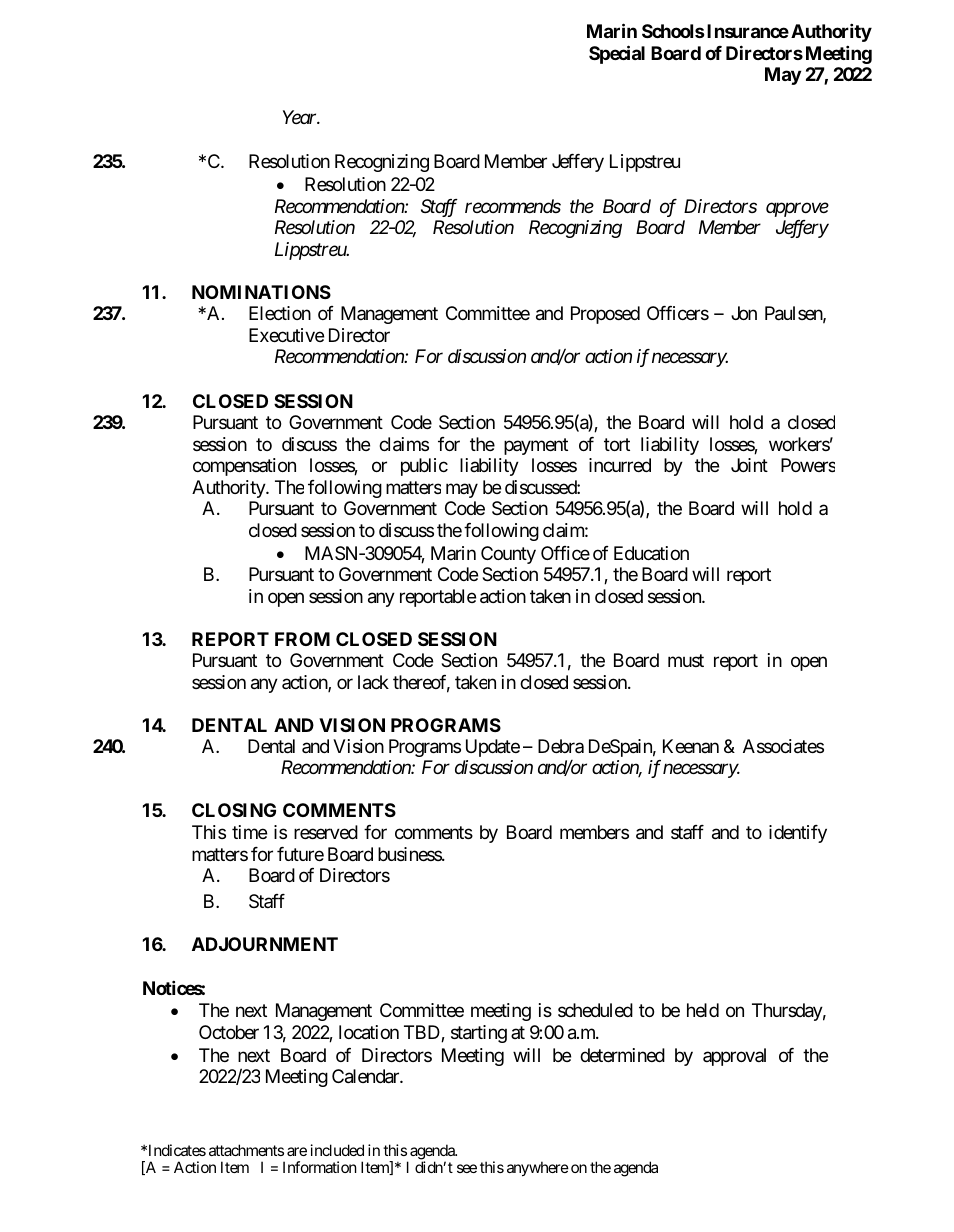 This document has width=954, height=1232. I want to click on anywhere, so click(538, 1168).
